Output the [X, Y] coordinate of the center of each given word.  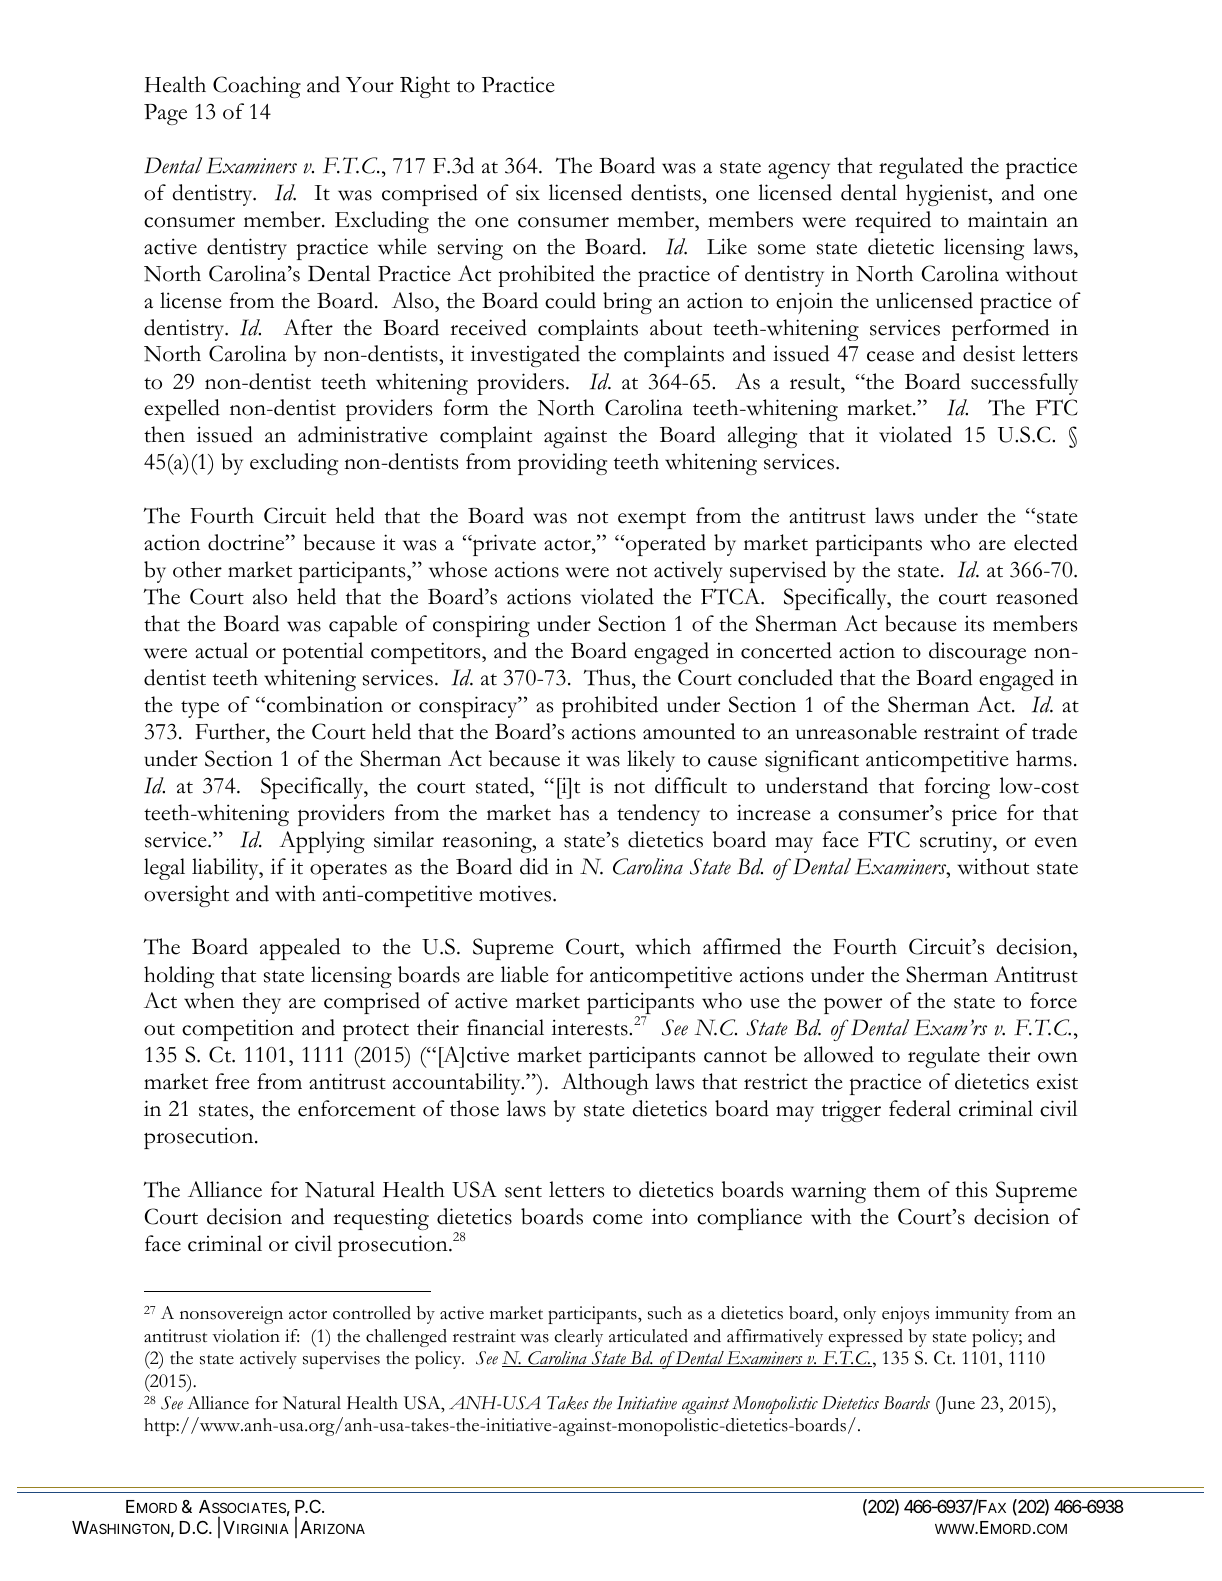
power [853, 1005]
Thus [608, 677]
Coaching [257, 87]
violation [246, 1336]
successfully [1024, 384]
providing [562, 464]
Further [231, 731]
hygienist [948, 195]
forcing [957, 788]
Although [605, 1084]
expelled [182, 410]
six [528, 192]
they [261, 1003]
